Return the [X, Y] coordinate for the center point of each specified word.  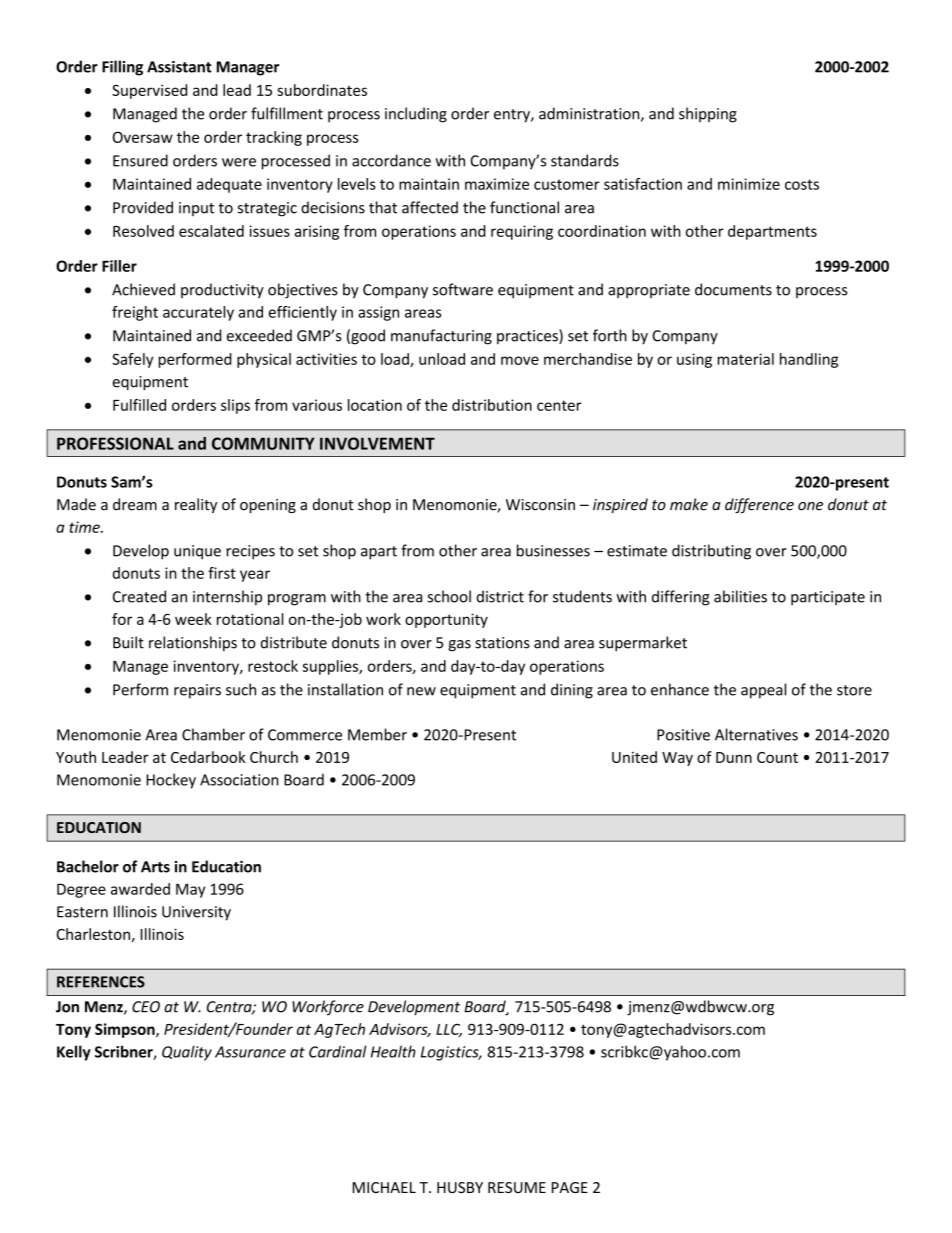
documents [733, 289]
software [463, 289]
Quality [187, 1053]
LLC [449, 1030]
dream [135, 504]
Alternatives [756, 734]
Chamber [213, 734]
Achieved [143, 289]
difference [759, 505]
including [416, 115]
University [196, 913]
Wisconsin [540, 505]
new [421, 691]
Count [777, 757]
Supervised [149, 91]
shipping [708, 115]
